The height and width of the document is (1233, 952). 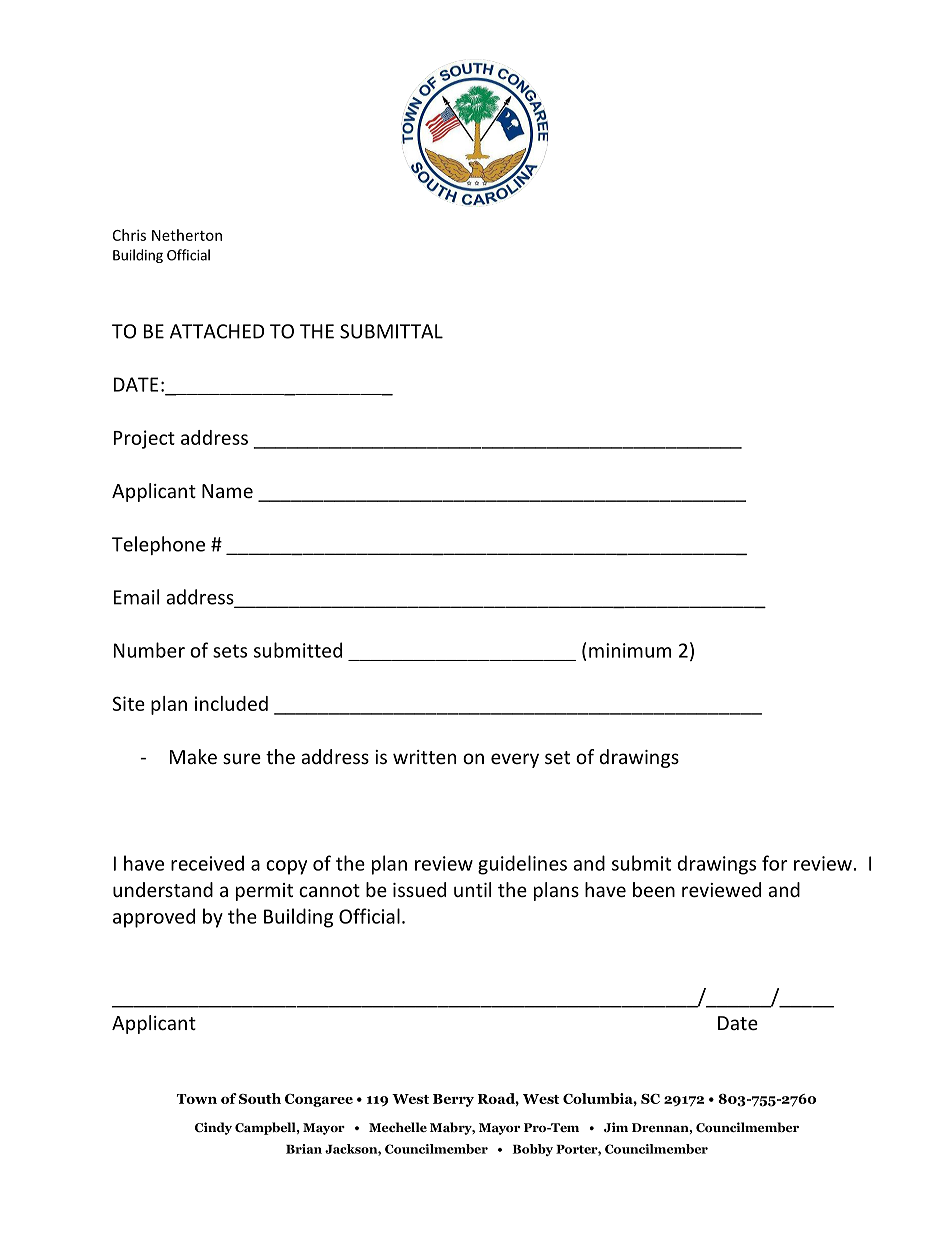 I want to click on Berry, so click(x=453, y=1100).
